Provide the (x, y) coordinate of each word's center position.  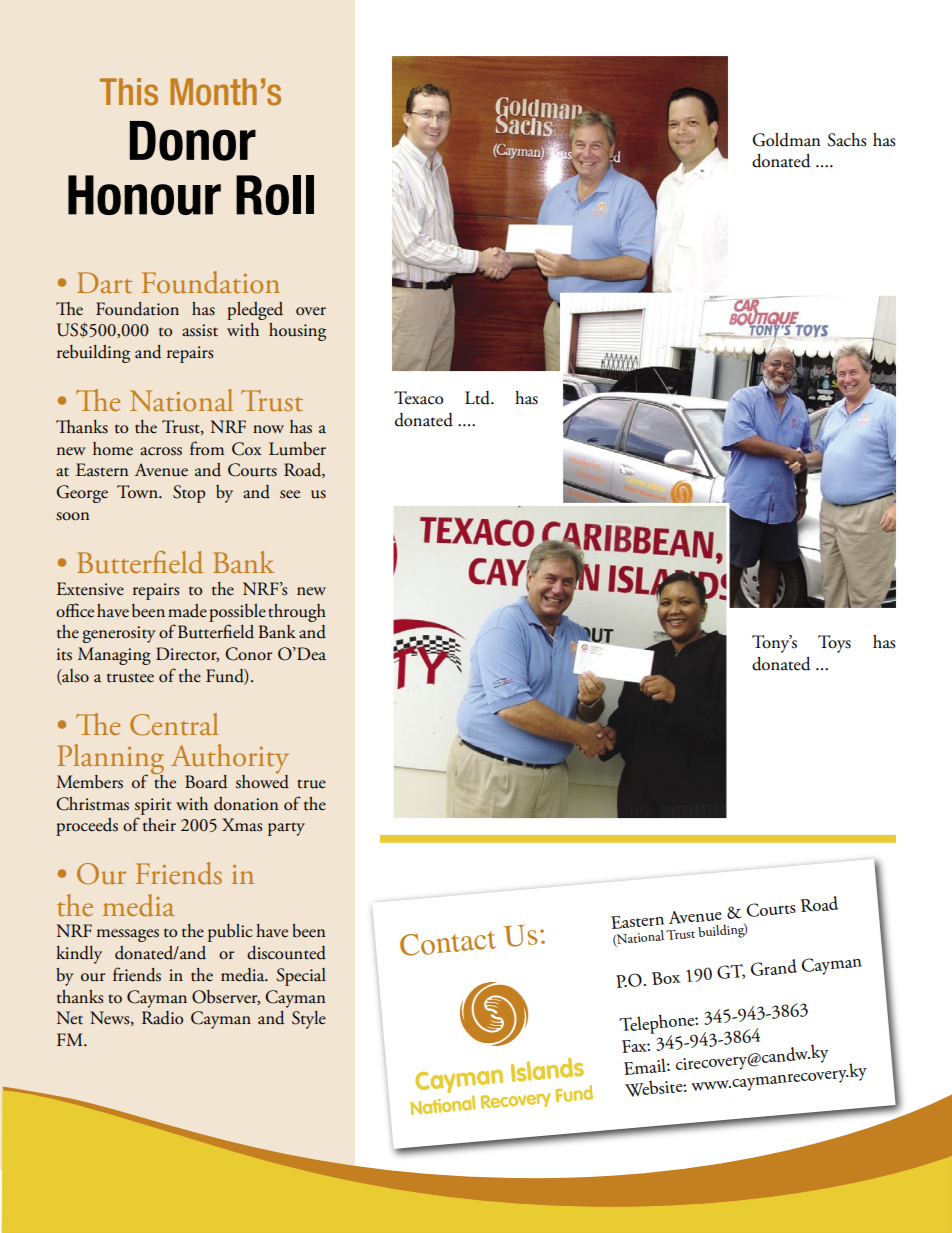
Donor (193, 141)
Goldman (786, 140)
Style (309, 1020)
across (161, 451)
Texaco (418, 398)
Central (174, 724)
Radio (162, 1018)
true (311, 784)
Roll (275, 195)
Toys (834, 644)
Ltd (478, 398)
